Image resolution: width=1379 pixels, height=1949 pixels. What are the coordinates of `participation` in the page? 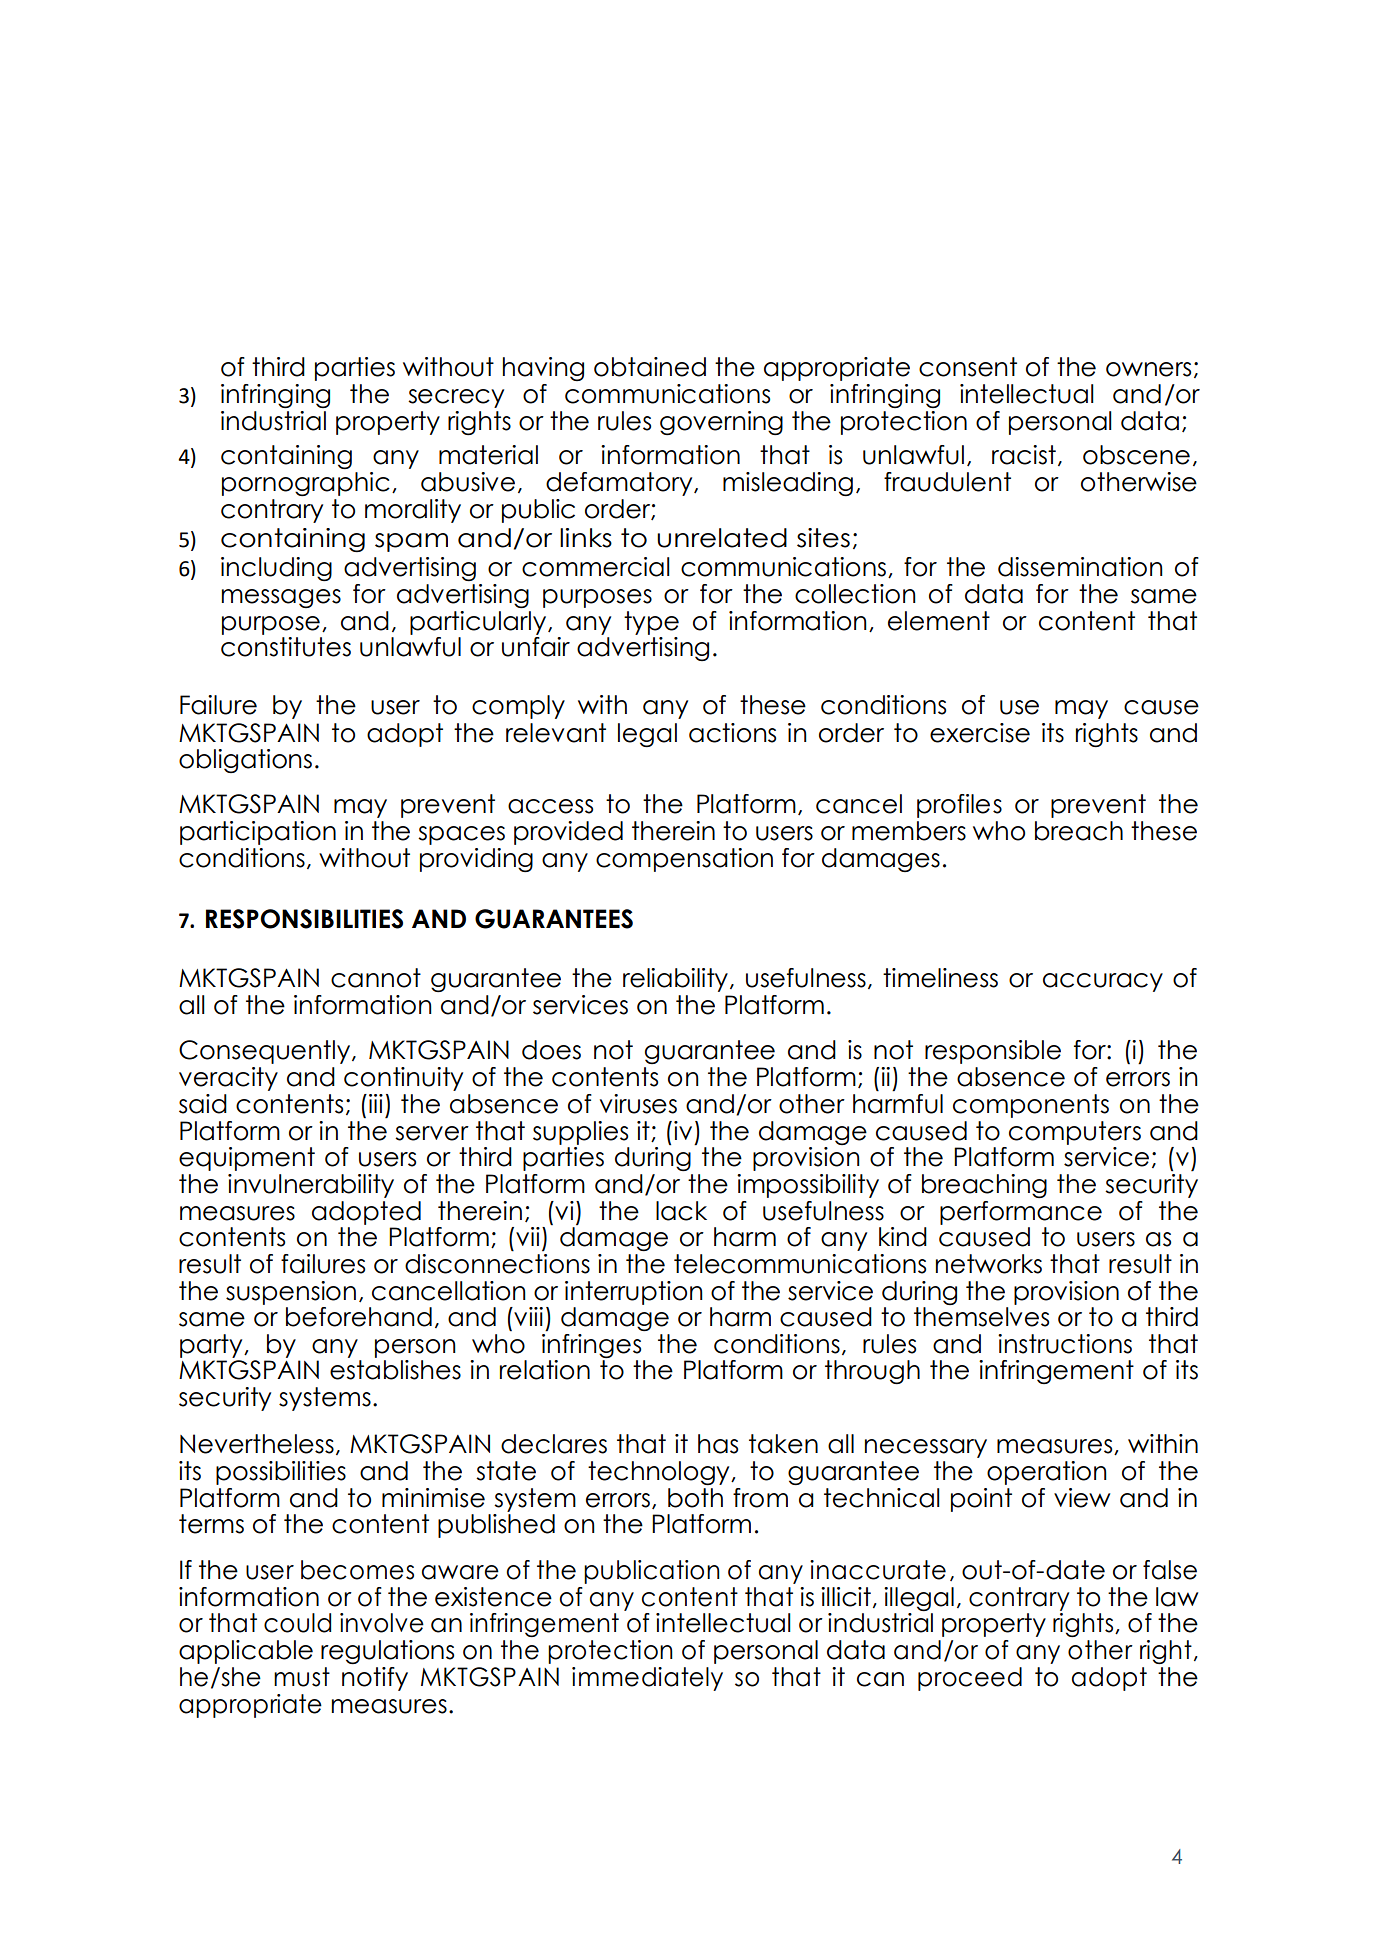 It's located at (258, 833).
